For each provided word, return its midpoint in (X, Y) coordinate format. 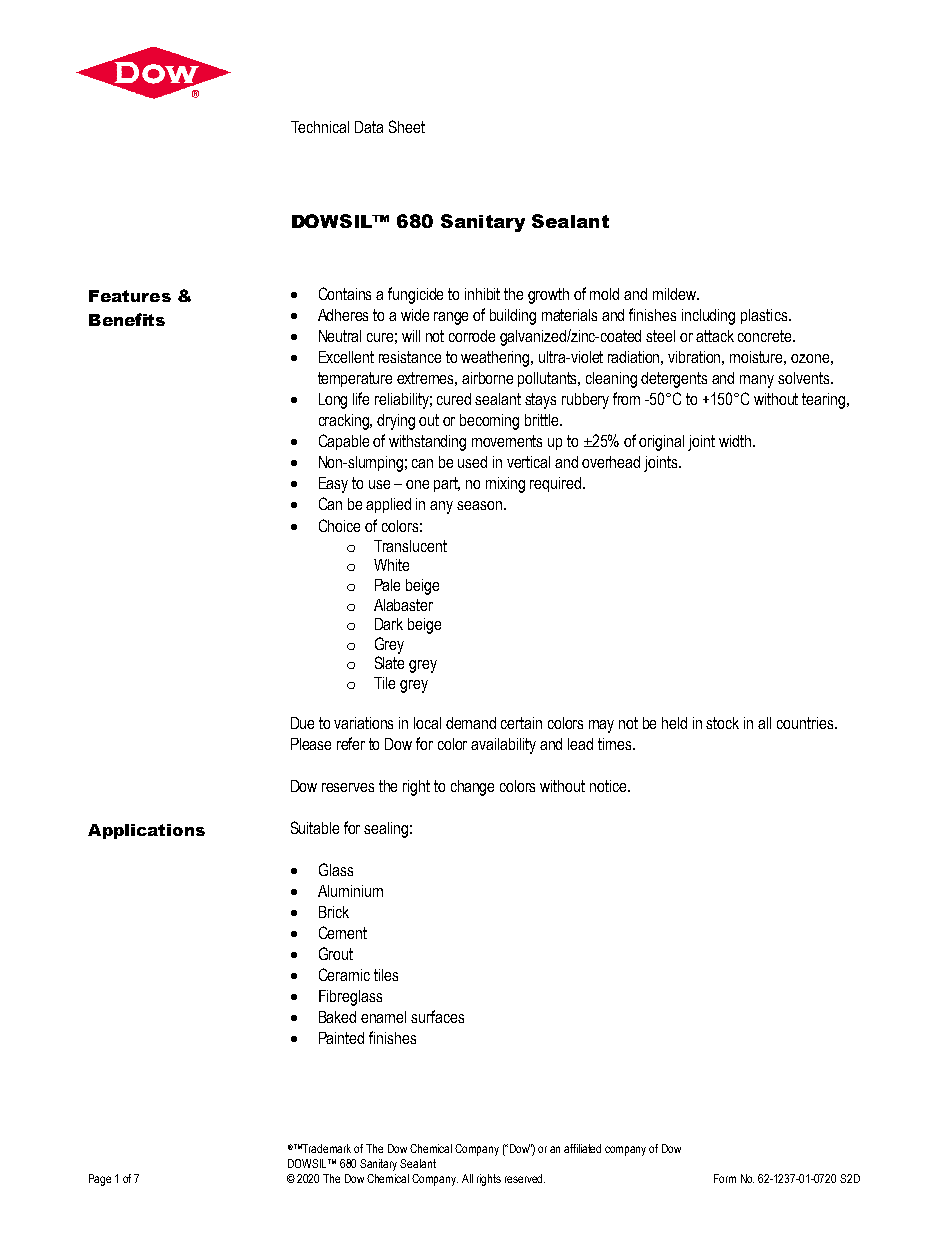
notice (609, 786)
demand (471, 723)
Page (100, 1180)
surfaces (437, 1016)
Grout (336, 953)
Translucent (410, 546)
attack (715, 336)
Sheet (407, 126)
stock (722, 723)
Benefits (127, 319)
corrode (472, 336)
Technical (320, 127)
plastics (765, 316)
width (735, 441)
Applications (146, 831)
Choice (339, 525)
